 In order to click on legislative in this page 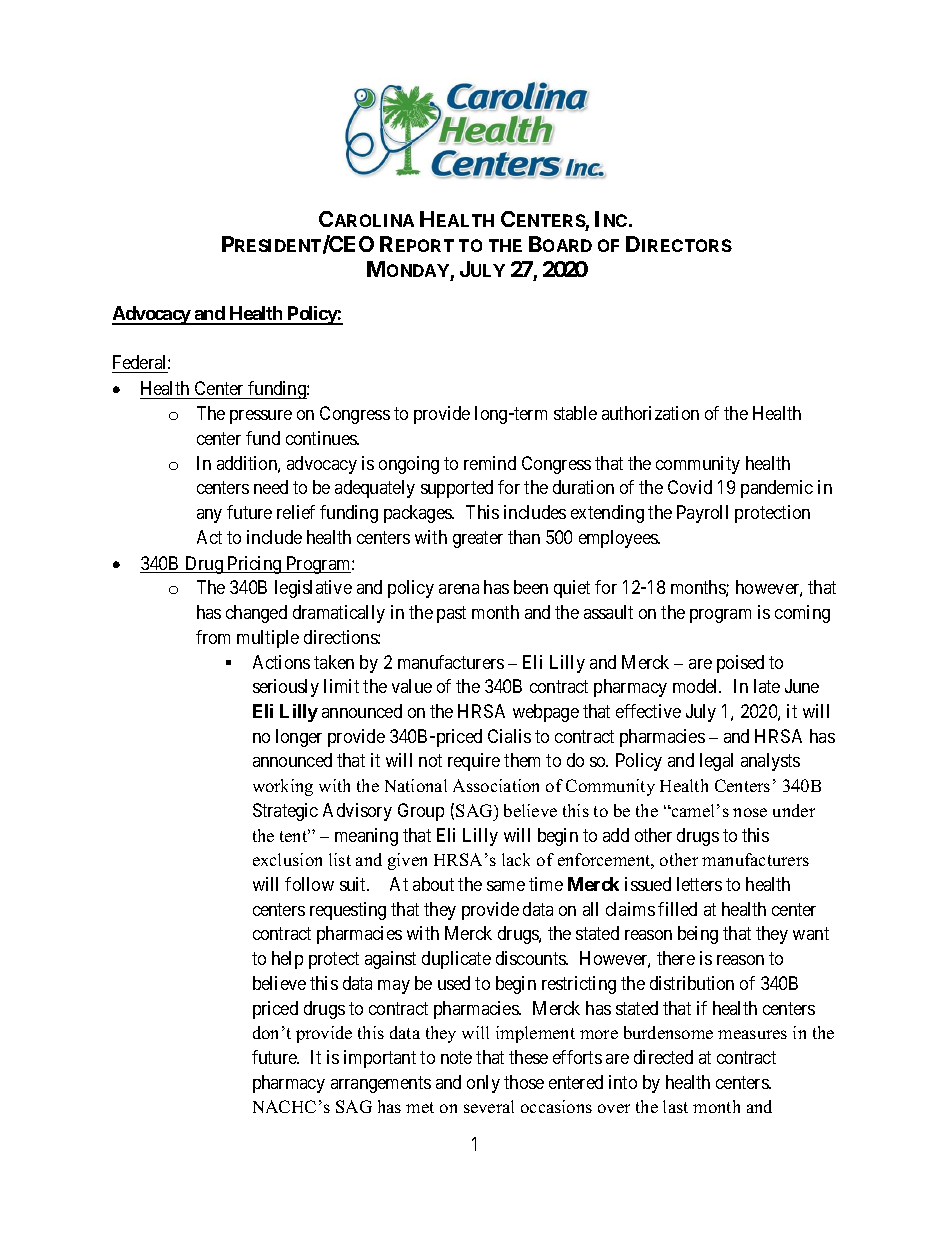, I will do `click(313, 589)`.
